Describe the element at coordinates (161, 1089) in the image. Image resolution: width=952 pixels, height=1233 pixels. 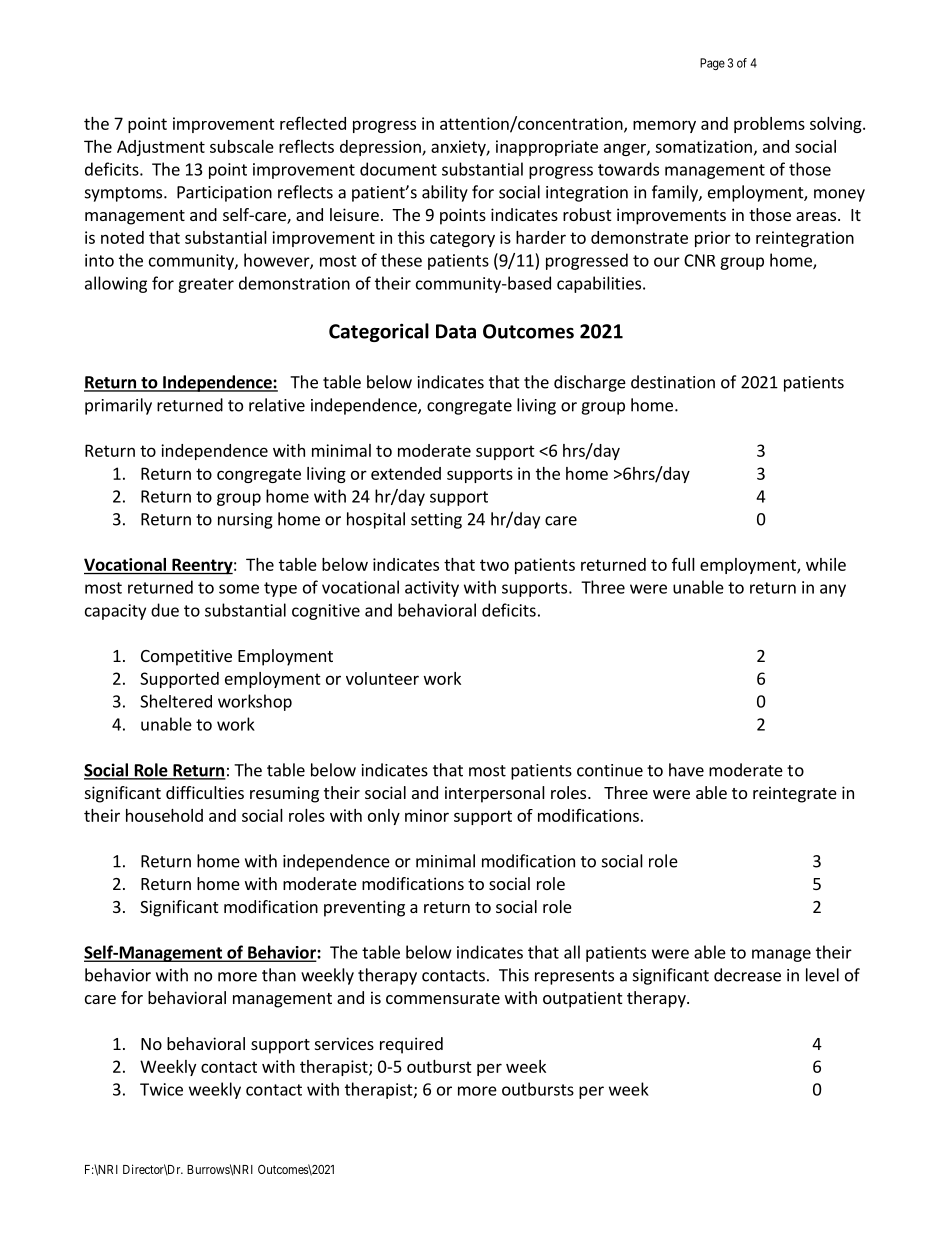
I see `Twice` at that location.
